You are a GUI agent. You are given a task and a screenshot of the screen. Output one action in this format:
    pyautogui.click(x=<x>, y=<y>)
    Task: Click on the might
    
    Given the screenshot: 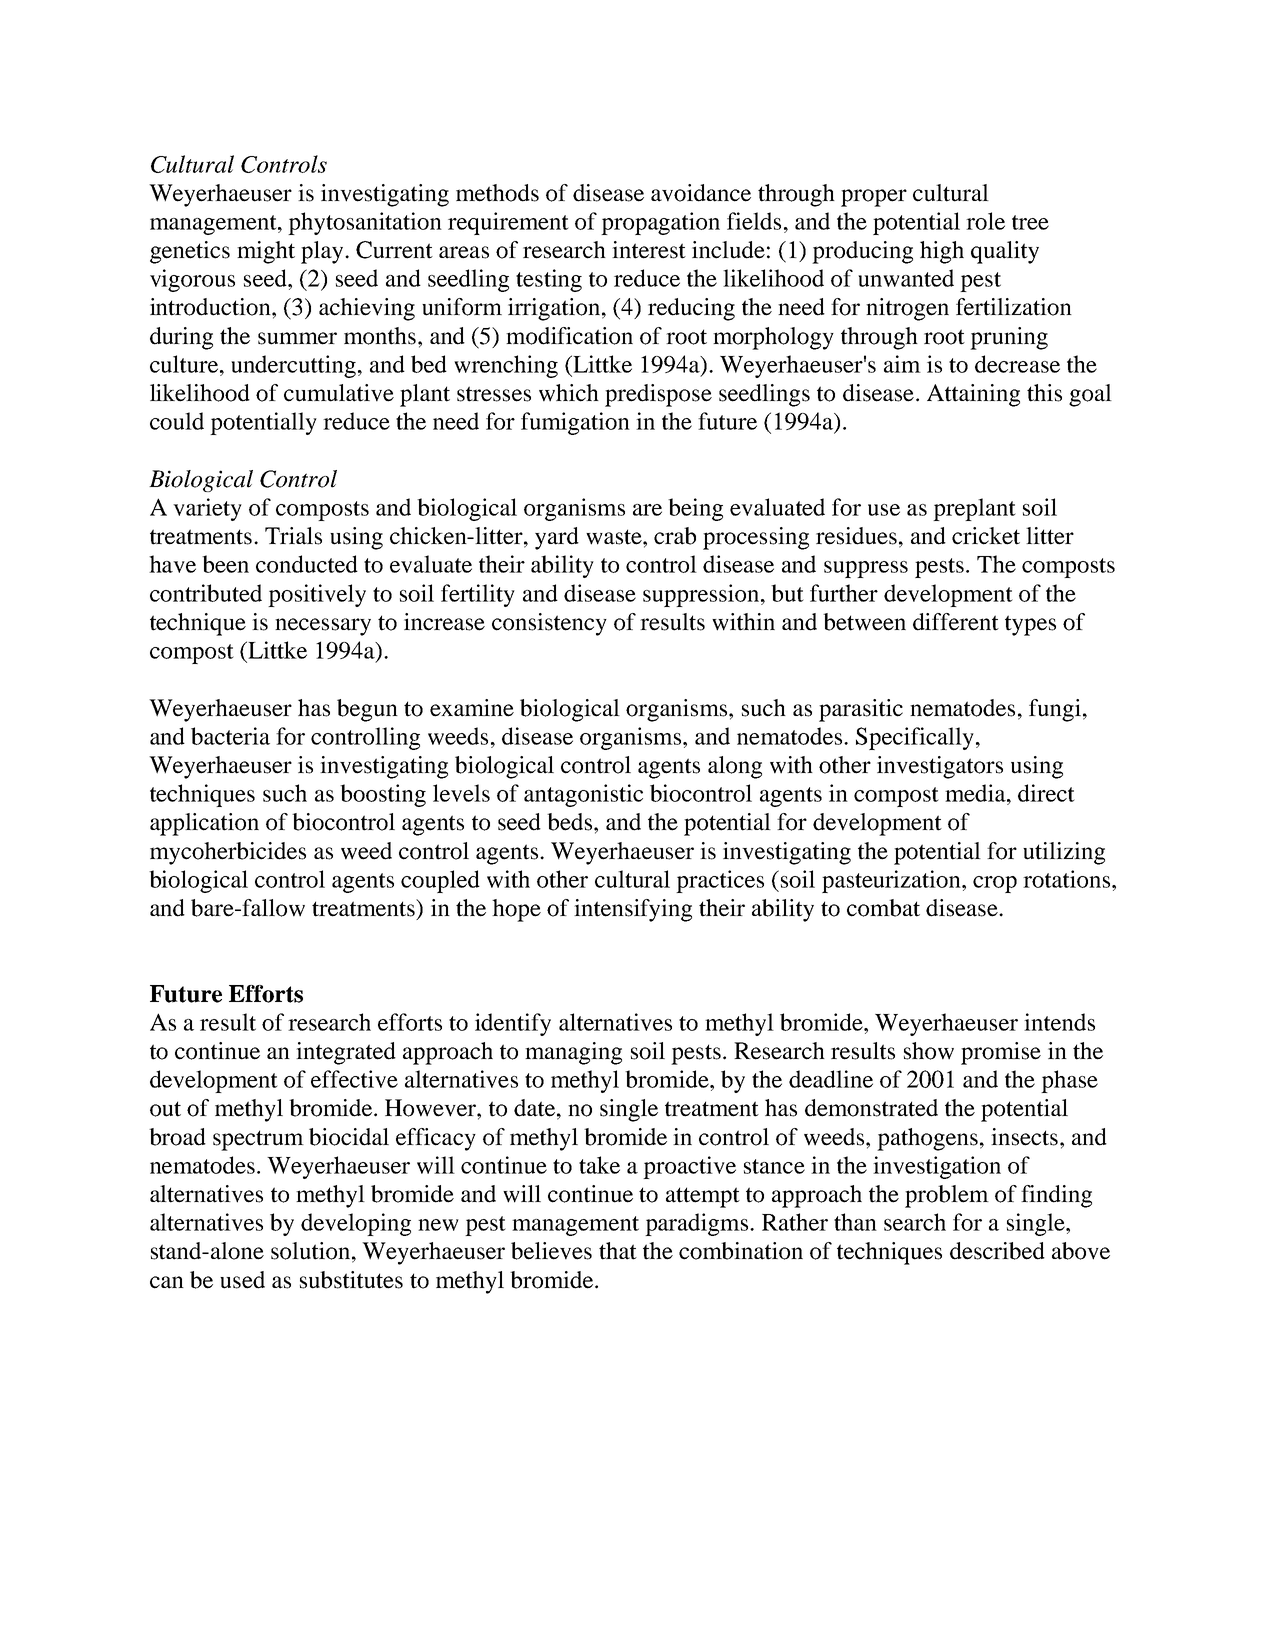 What is the action you would take?
    pyautogui.click(x=266, y=252)
